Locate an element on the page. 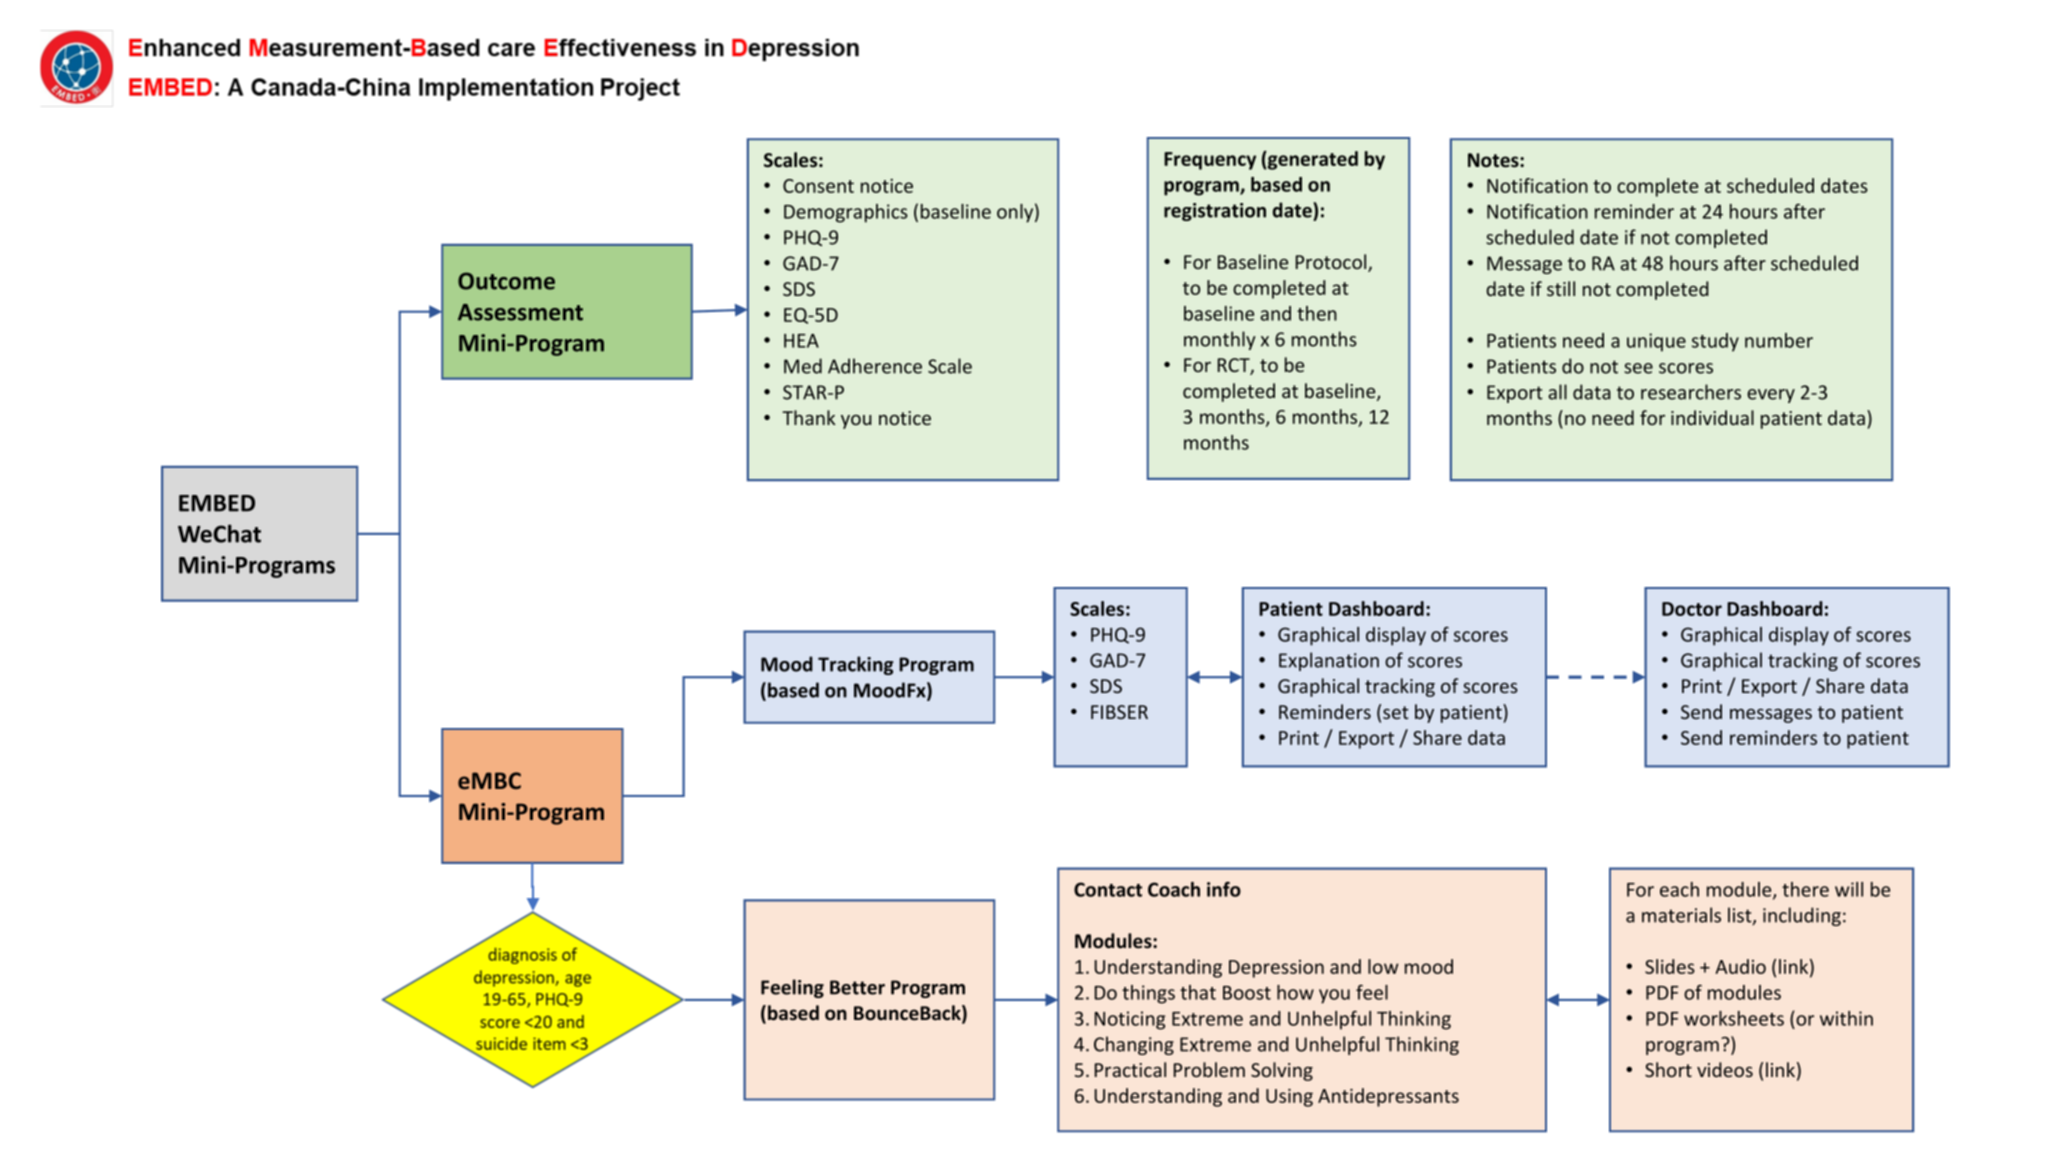  EMBED is located at coordinates (217, 503).
